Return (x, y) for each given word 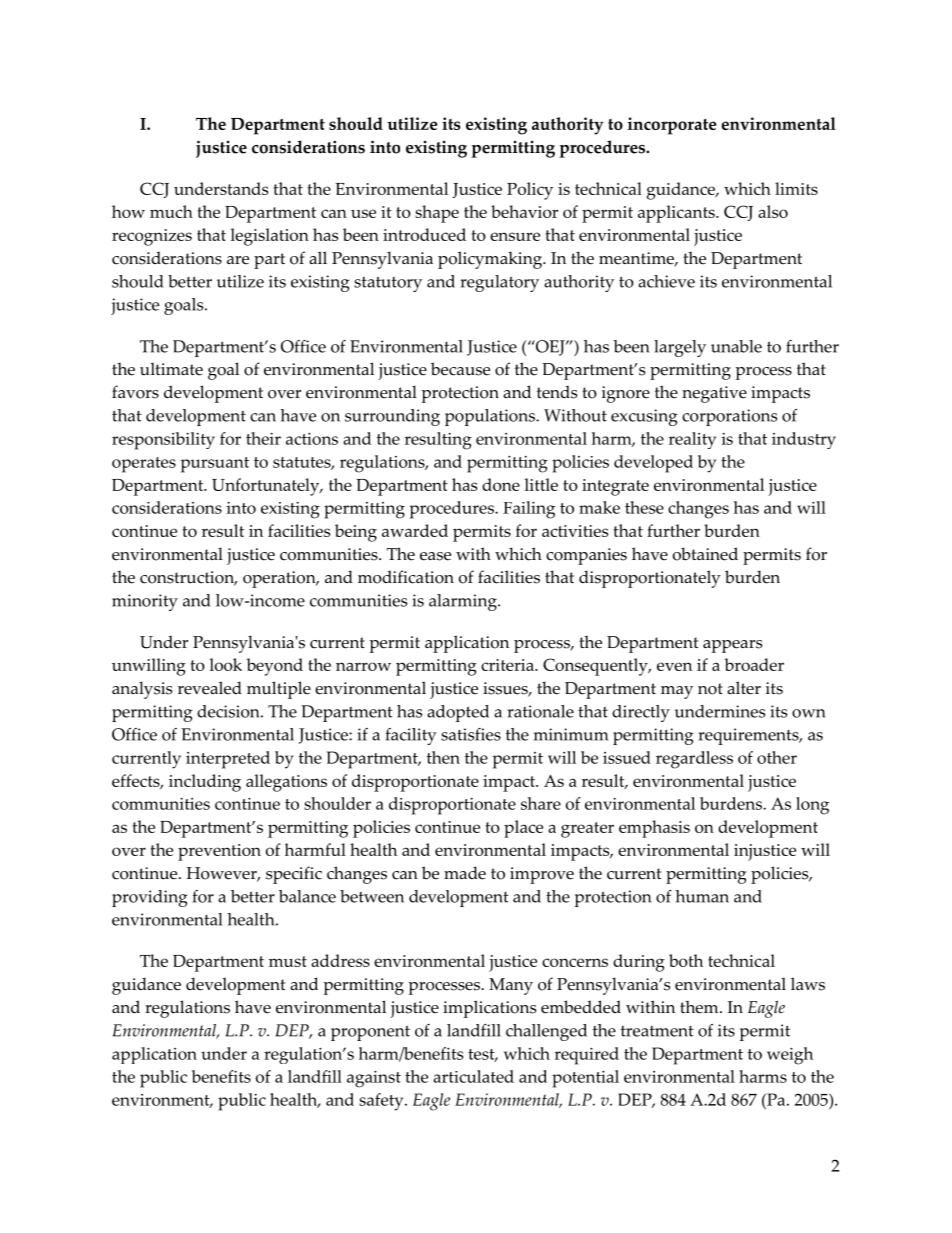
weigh (790, 1056)
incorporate (672, 126)
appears (732, 646)
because (460, 369)
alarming (464, 602)
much (171, 211)
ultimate (171, 369)
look (226, 664)
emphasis (654, 829)
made (465, 873)
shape (437, 214)
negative (714, 394)
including (205, 783)
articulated (473, 1076)
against (374, 1079)
